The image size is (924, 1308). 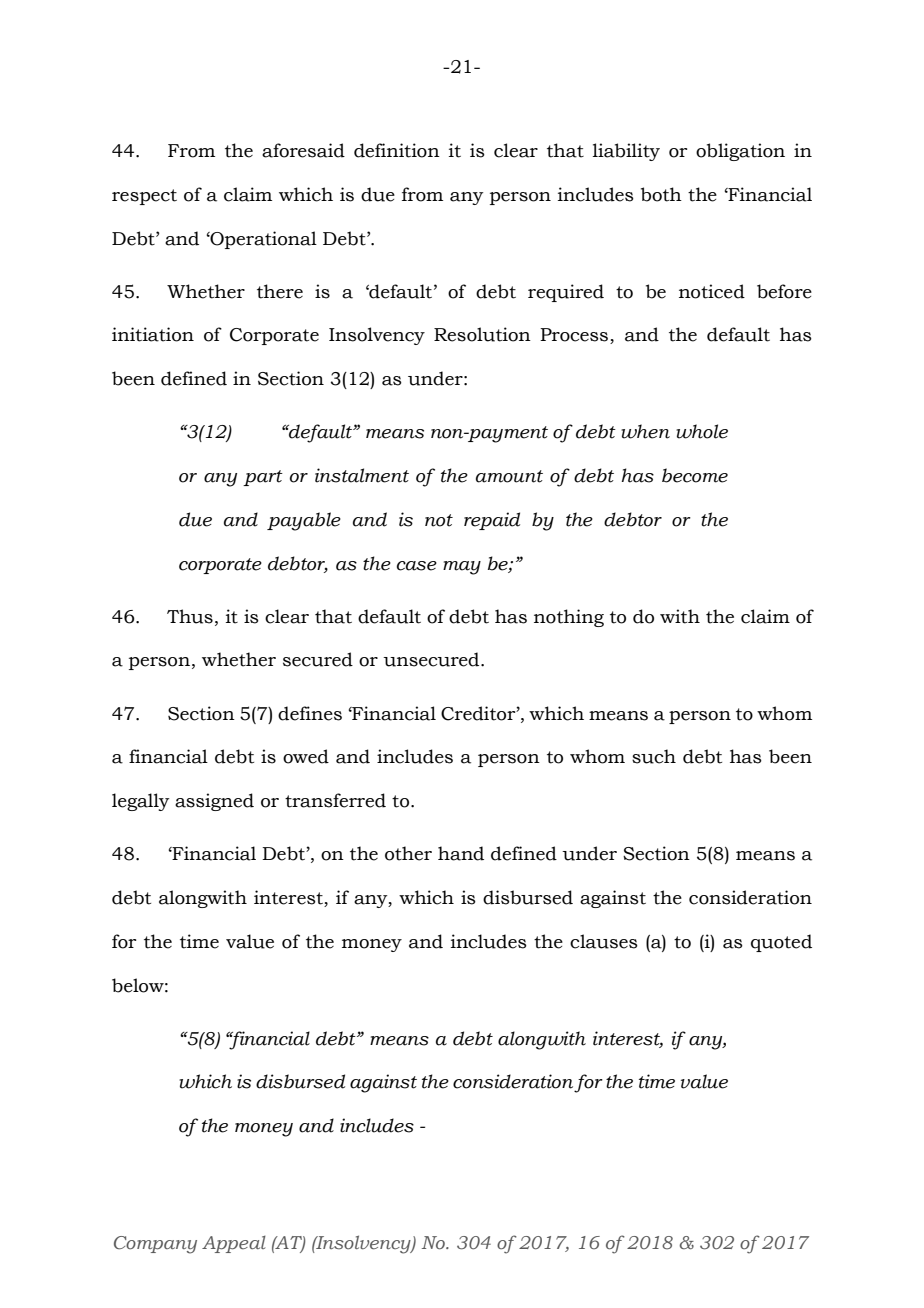 I want to click on respect, so click(x=144, y=197).
